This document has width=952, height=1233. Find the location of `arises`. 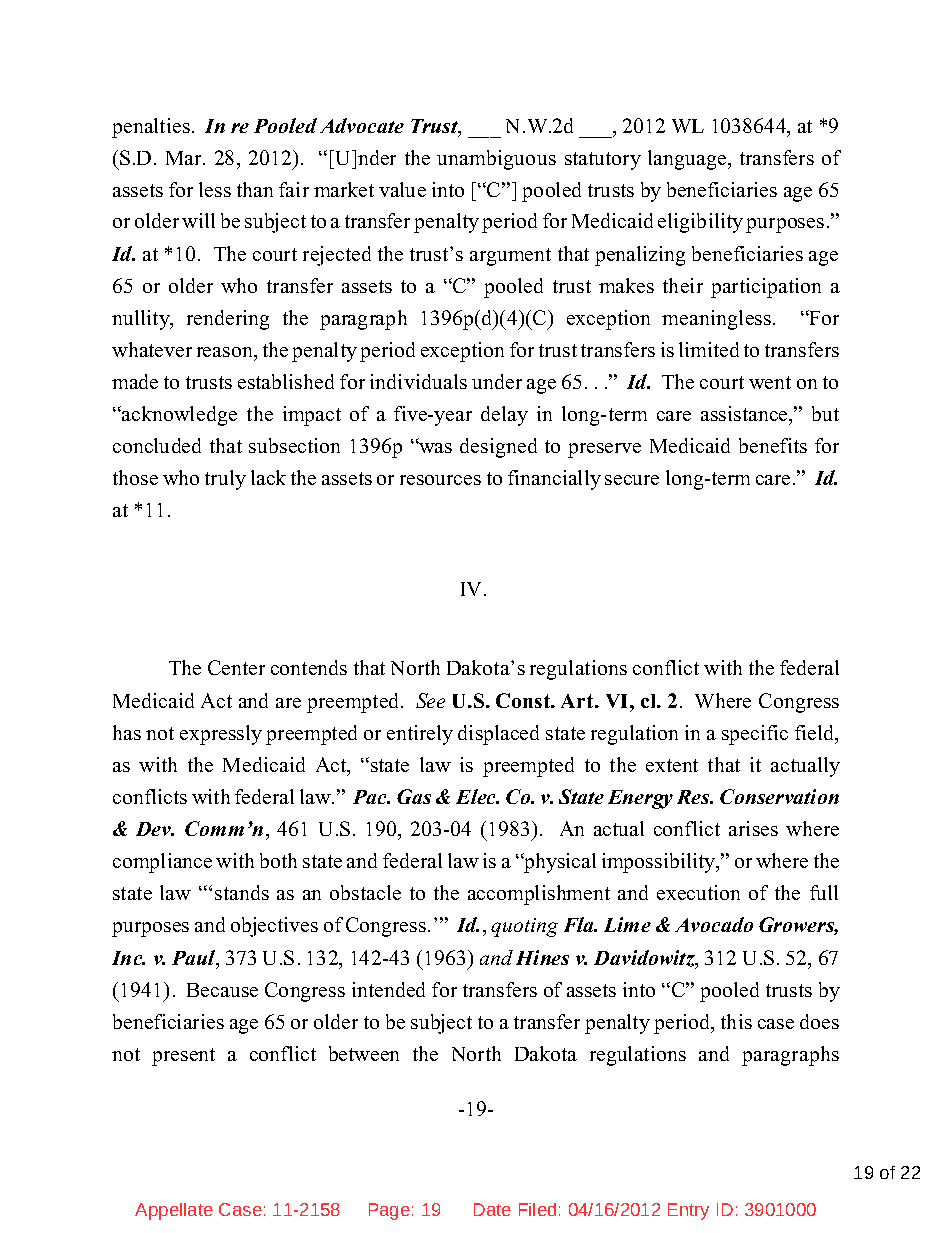

arises is located at coordinates (753, 828).
